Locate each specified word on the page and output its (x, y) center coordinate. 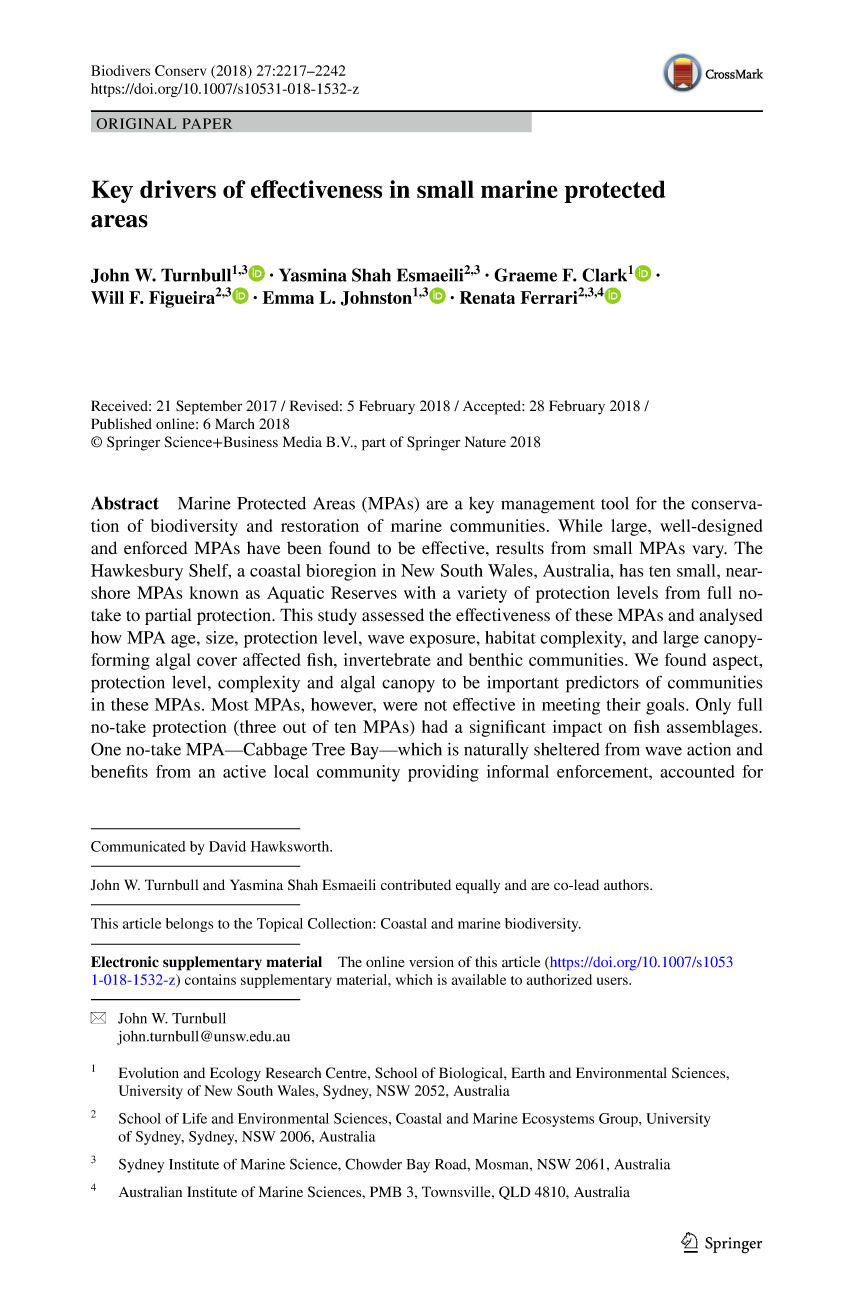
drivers (178, 189)
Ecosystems (558, 1120)
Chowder (373, 1164)
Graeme (525, 275)
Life (194, 1118)
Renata (487, 297)
